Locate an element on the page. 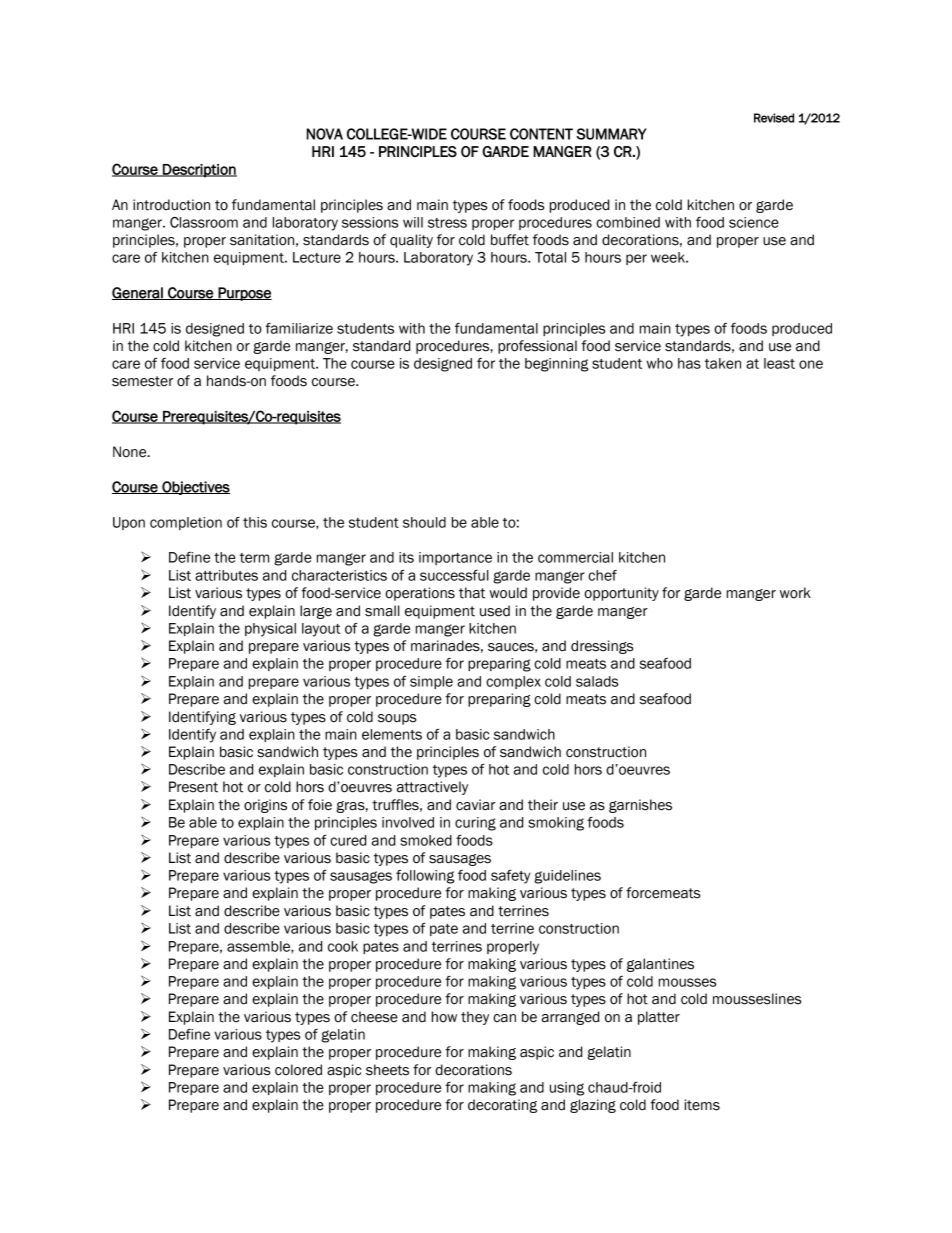 The width and height of the document is (952, 1233). decorating is located at coordinates (502, 1106).
